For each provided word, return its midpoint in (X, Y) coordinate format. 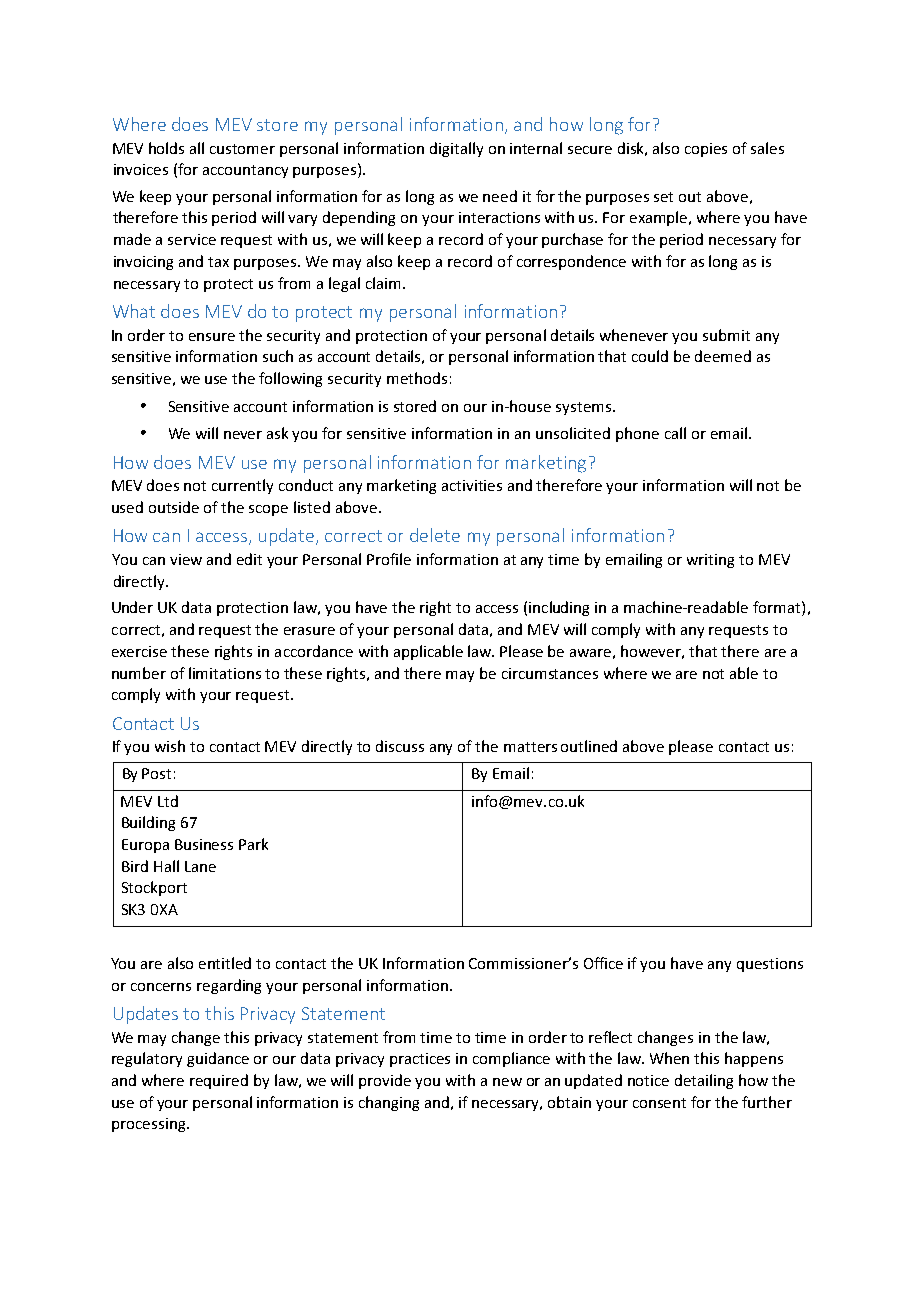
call (675, 433)
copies (706, 150)
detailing (704, 1081)
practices (420, 1060)
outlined (589, 746)
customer (242, 149)
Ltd (168, 801)
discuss (400, 746)
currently (242, 486)
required (219, 1081)
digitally (456, 149)
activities (472, 485)
